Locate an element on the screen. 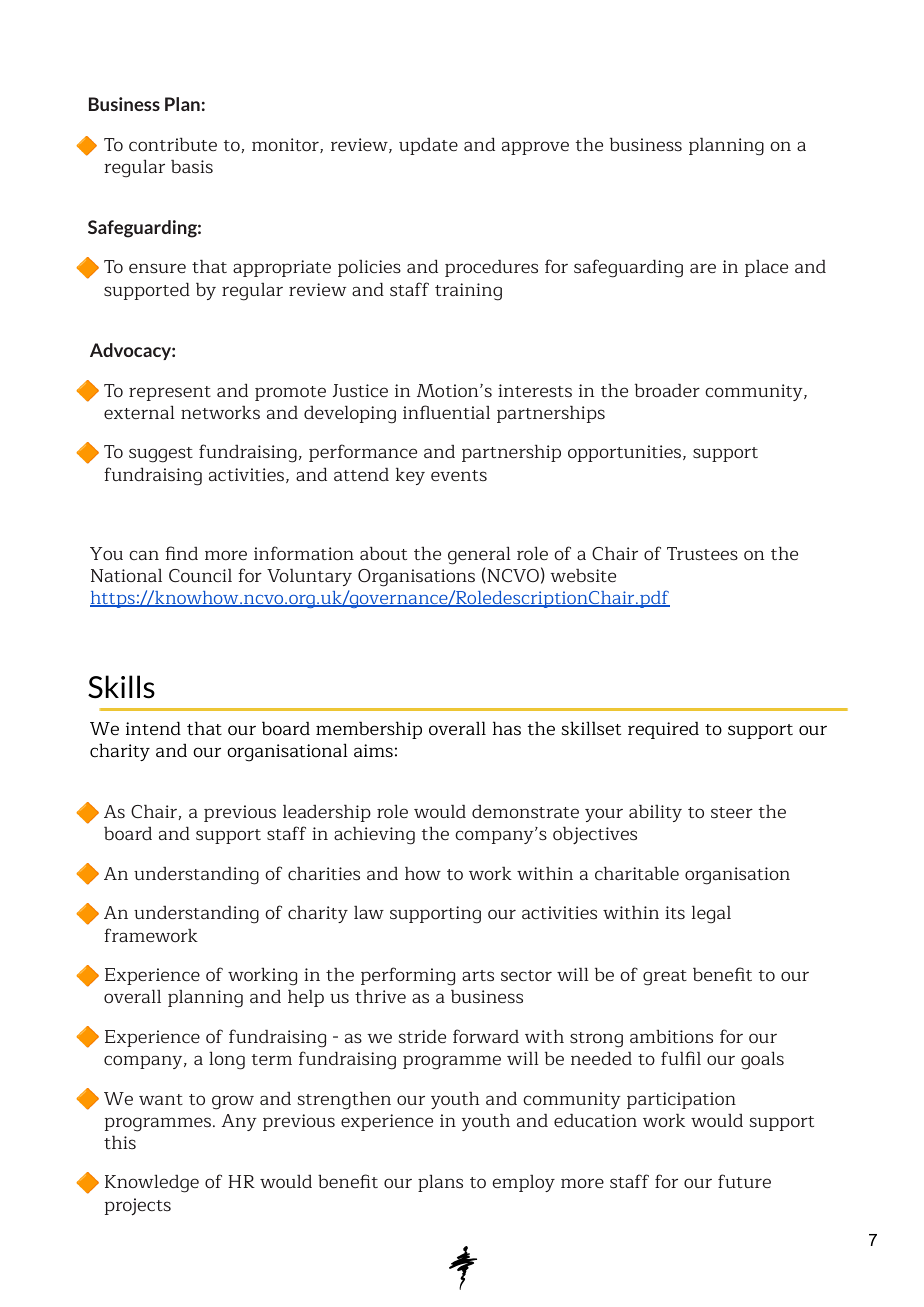 The image size is (924, 1307). its is located at coordinates (675, 912).
